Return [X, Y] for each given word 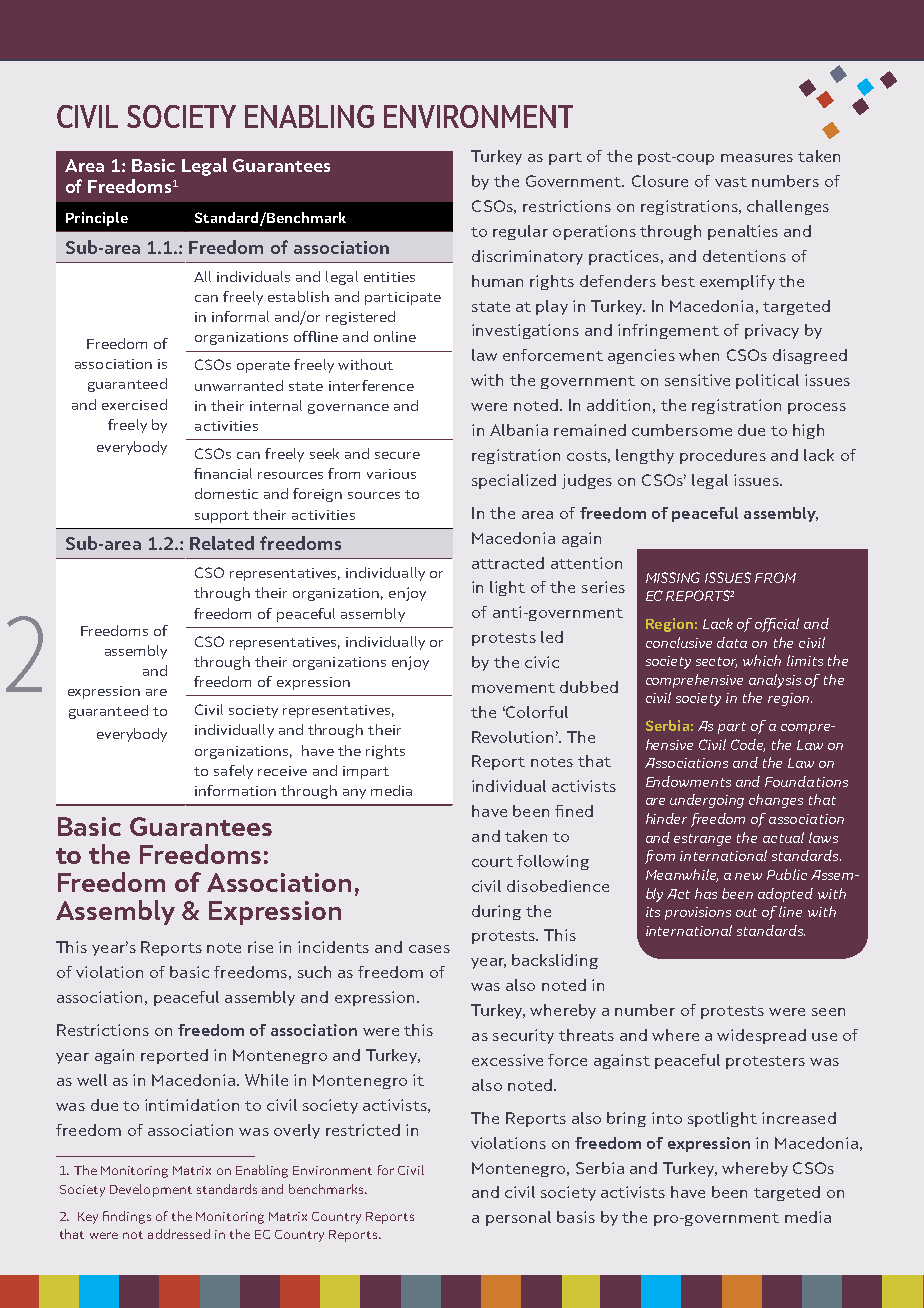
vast [731, 182]
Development [151, 1190]
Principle [97, 219]
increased [799, 1118]
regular [520, 232]
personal [518, 1218]
